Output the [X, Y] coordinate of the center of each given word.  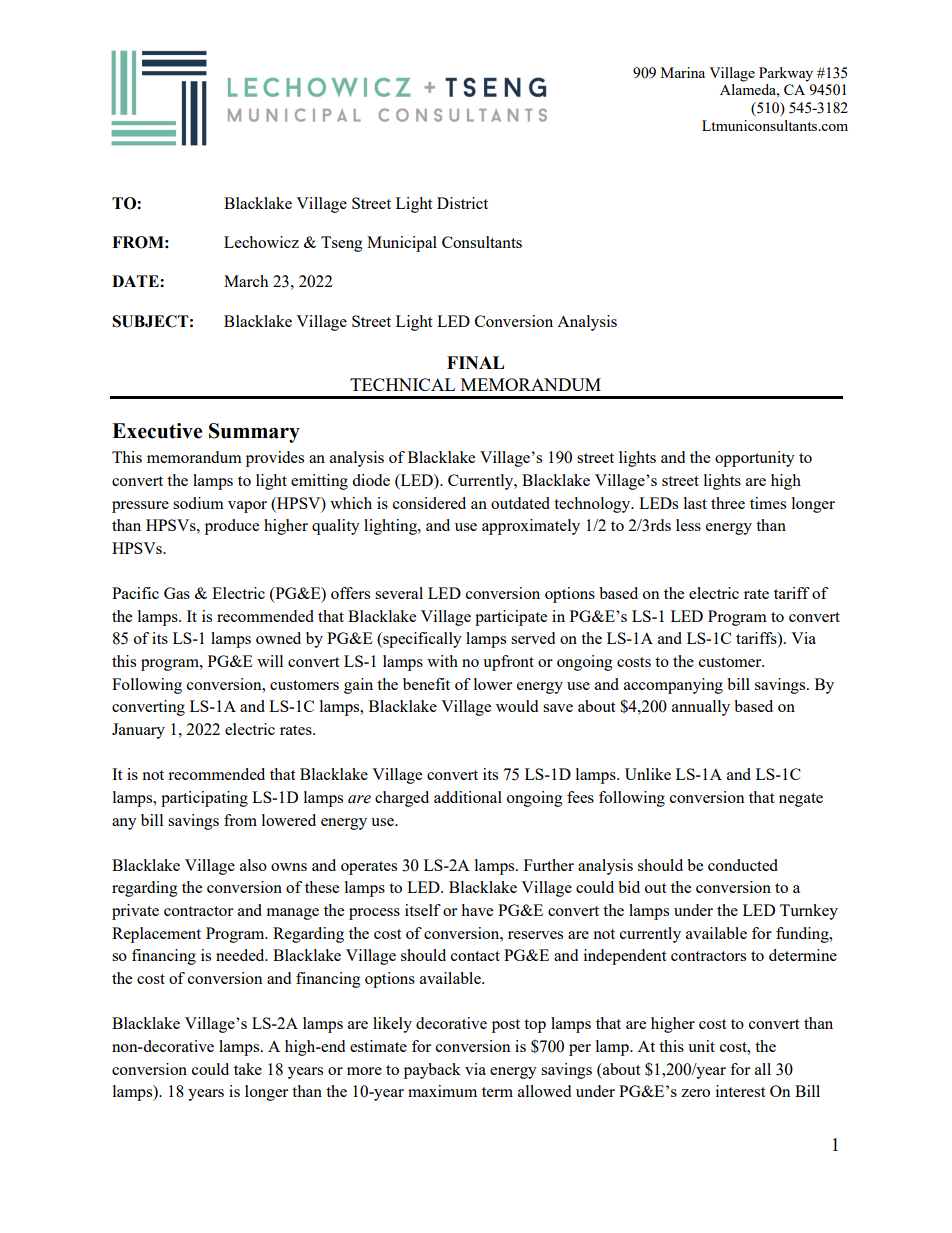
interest [740, 1091]
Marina [683, 72]
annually [701, 708]
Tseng [341, 244]
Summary [254, 433]
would [517, 706]
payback [432, 1071]
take [248, 1069]
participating [204, 799]
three [728, 503]
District [462, 203]
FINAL [475, 362]
